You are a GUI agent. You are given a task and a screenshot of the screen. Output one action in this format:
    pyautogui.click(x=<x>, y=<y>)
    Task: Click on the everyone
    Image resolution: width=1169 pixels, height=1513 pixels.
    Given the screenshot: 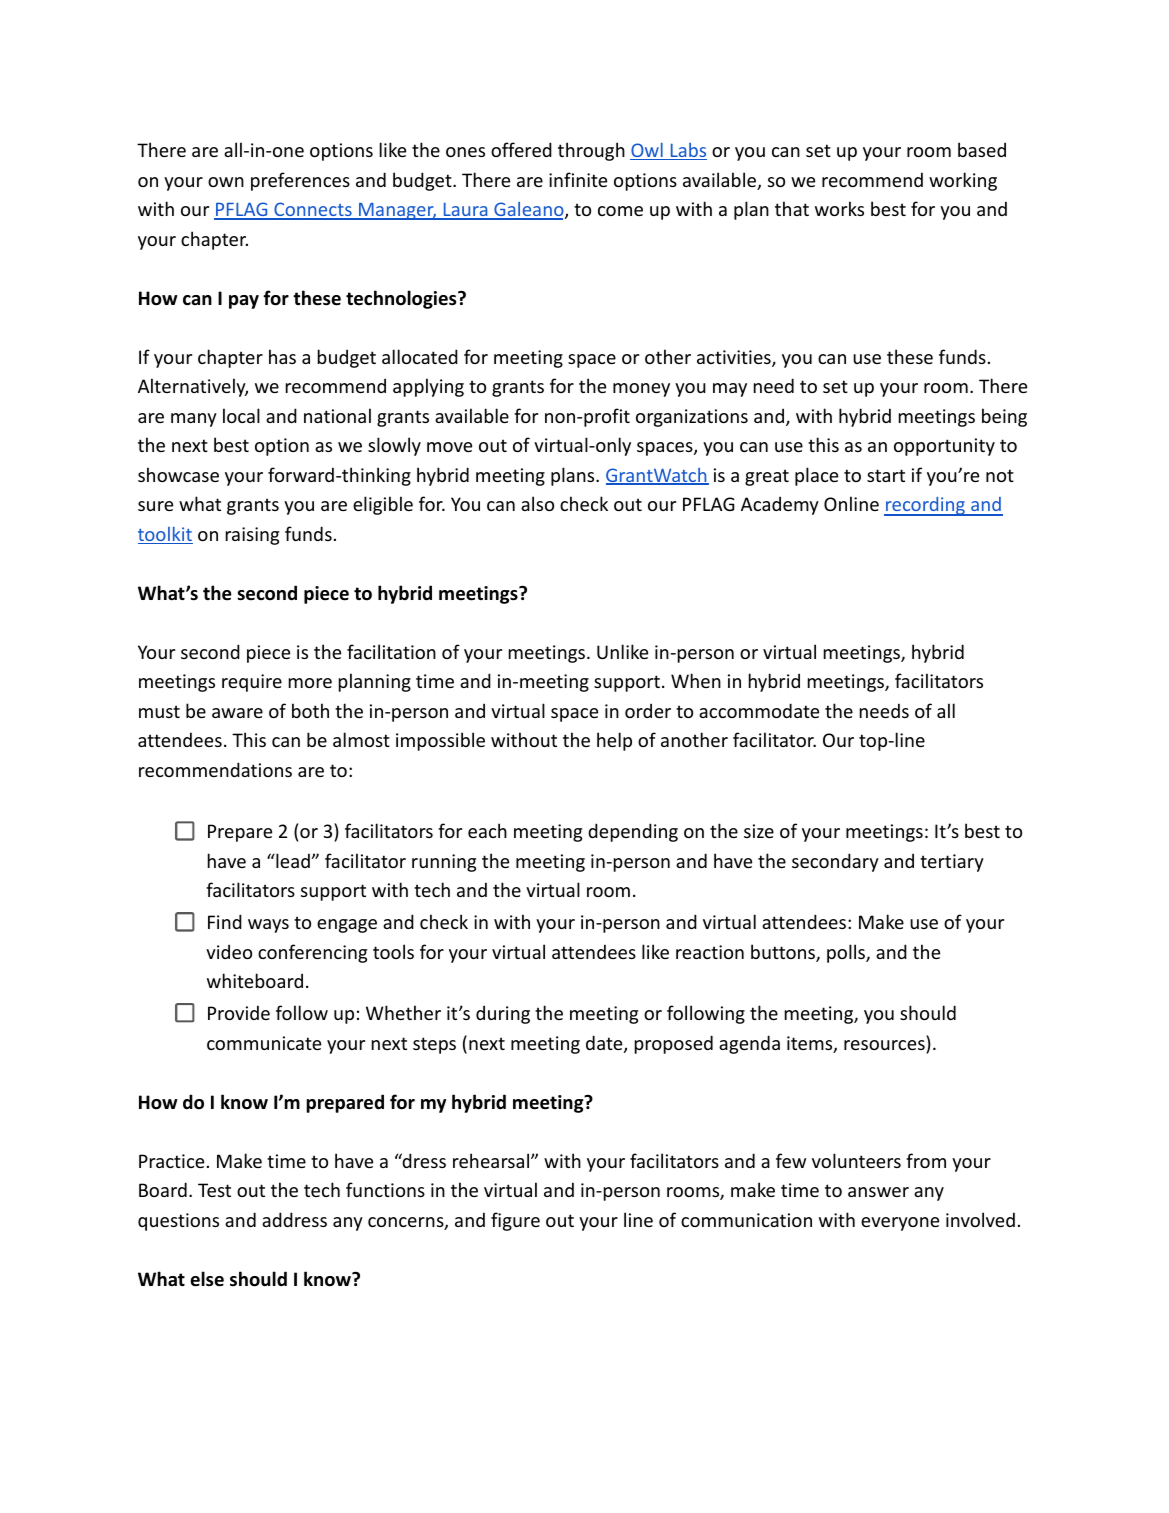 What is the action you would take?
    pyautogui.click(x=900, y=1224)
